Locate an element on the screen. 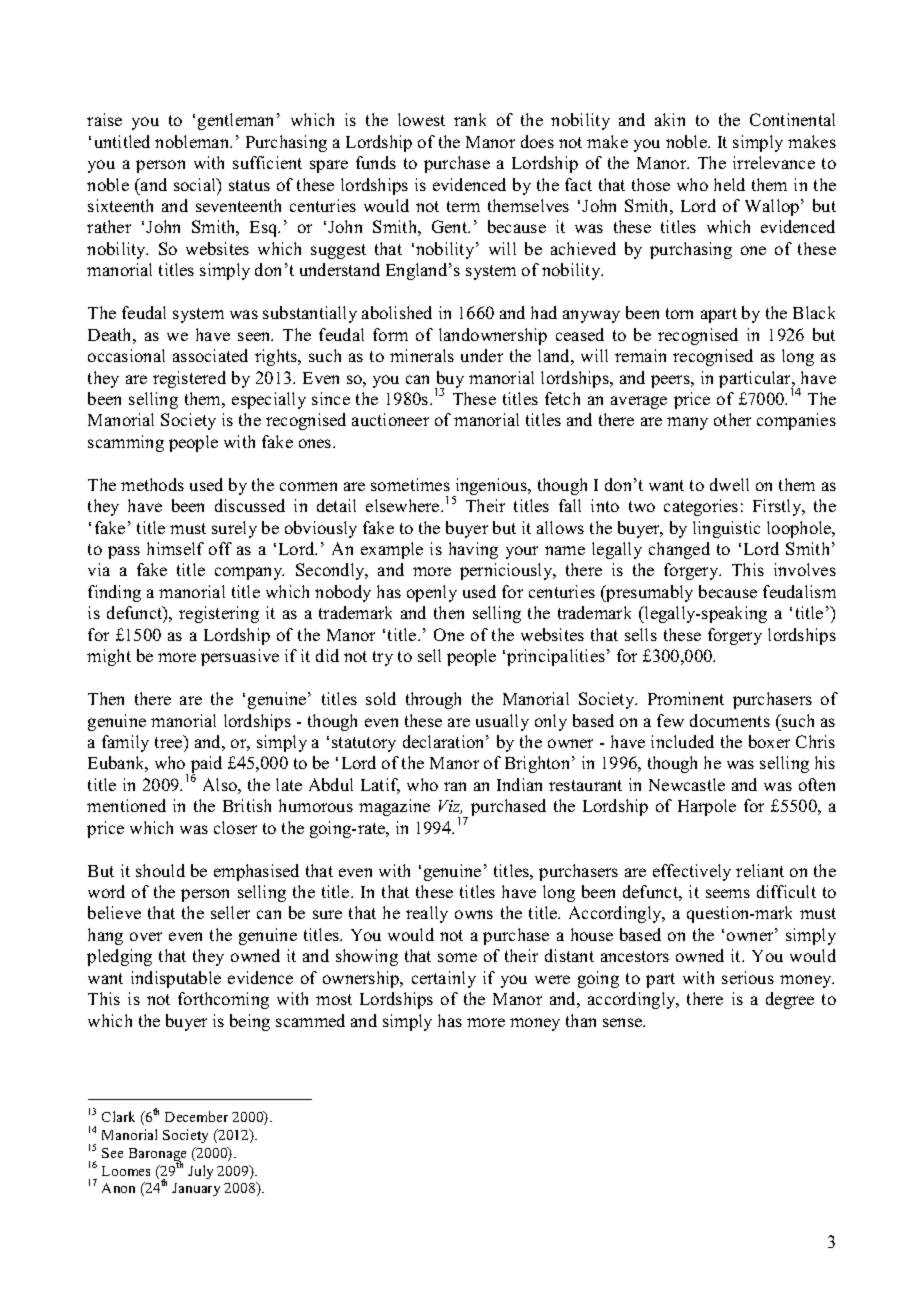  status is located at coordinates (249, 185).
